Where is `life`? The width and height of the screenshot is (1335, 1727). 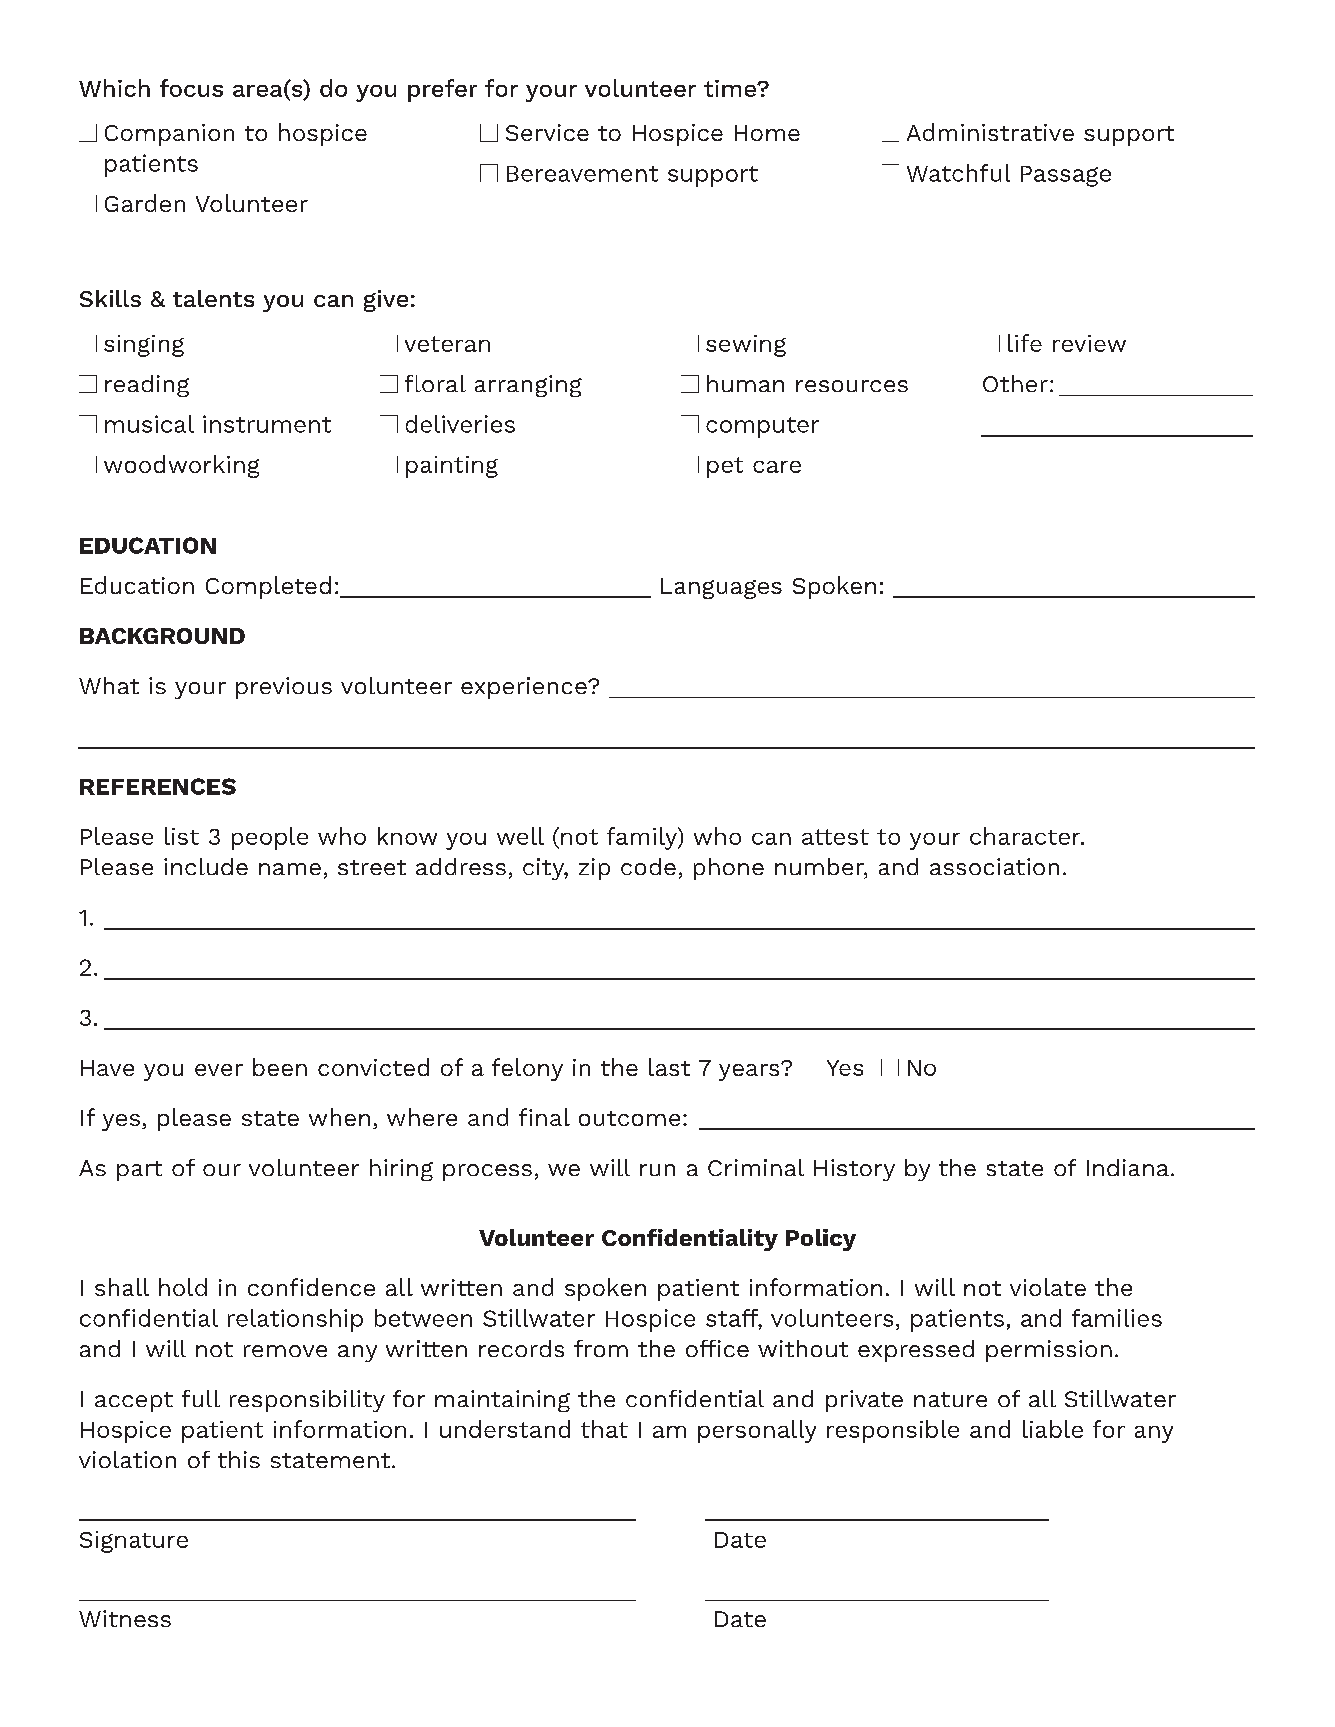
life is located at coordinates (1025, 343).
